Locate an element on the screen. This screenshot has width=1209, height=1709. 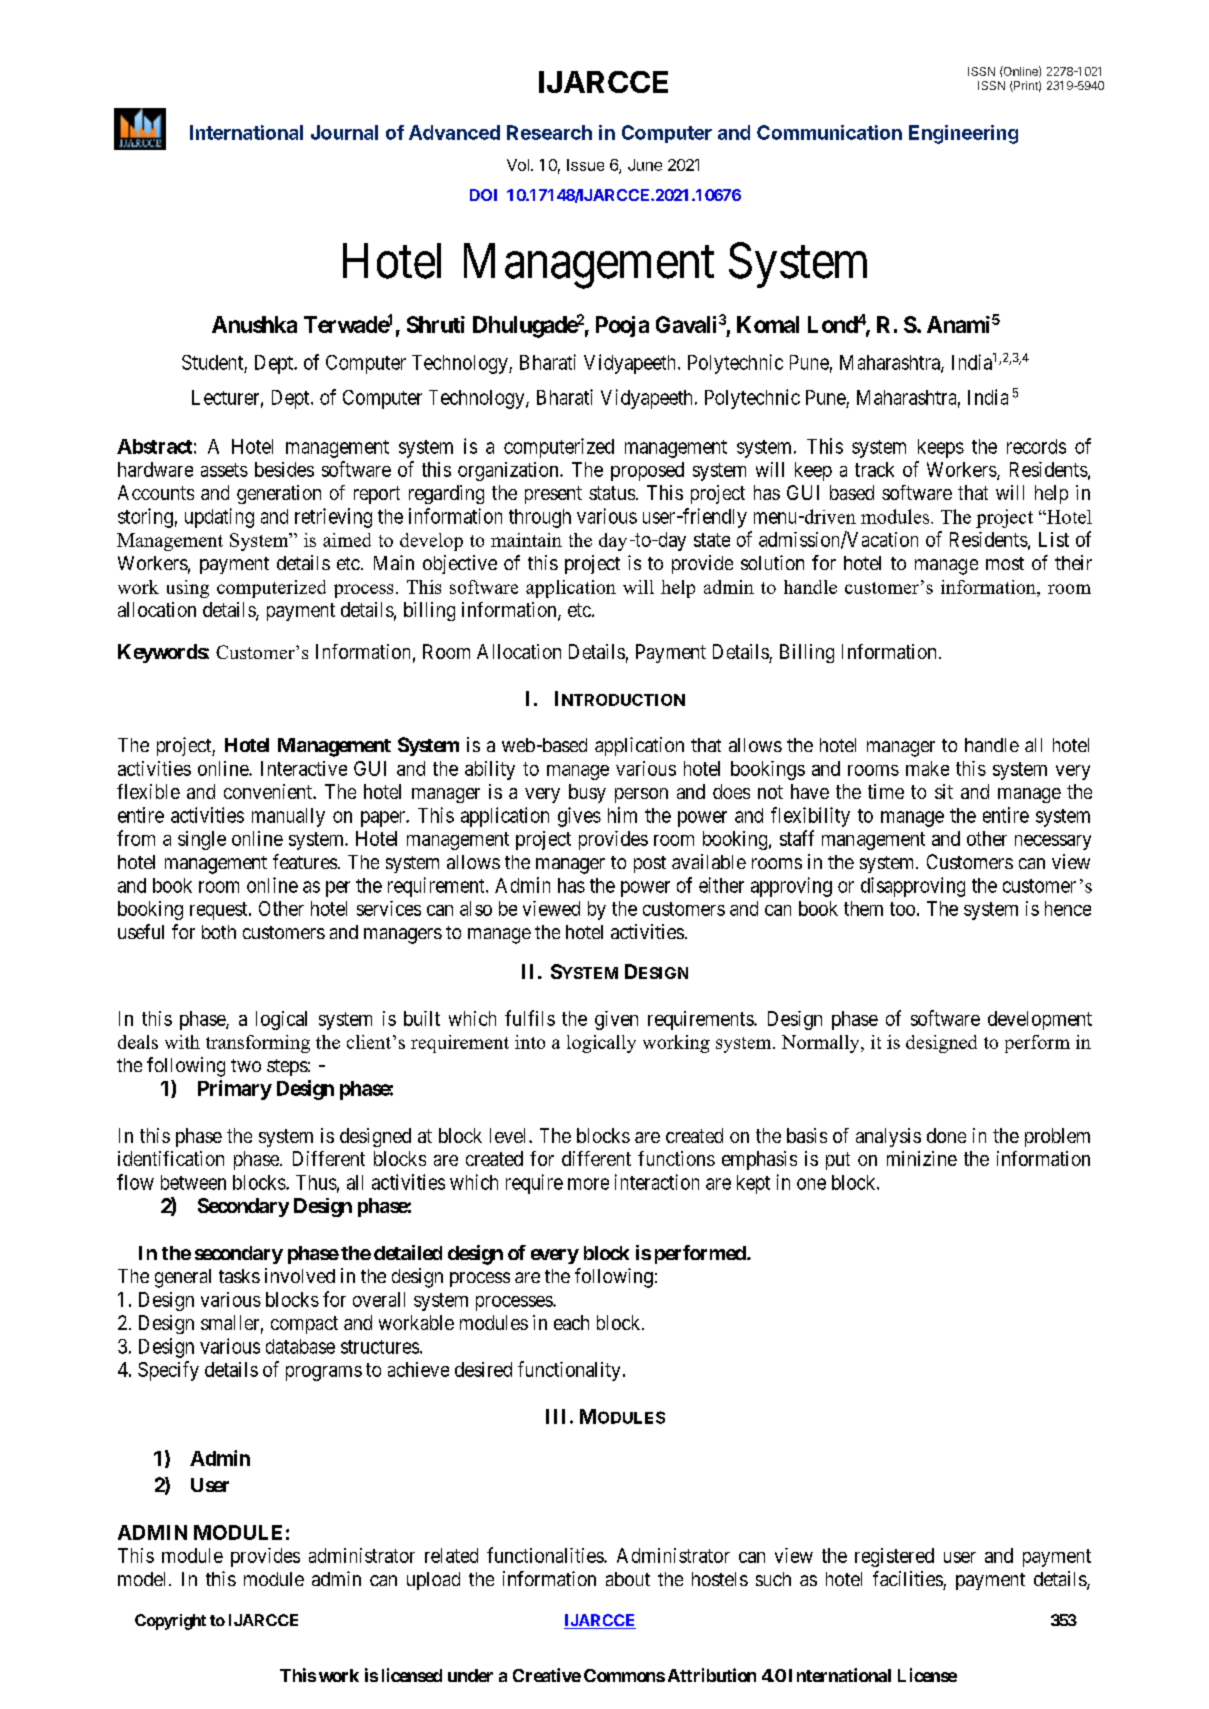
about is located at coordinates (628, 1579).
